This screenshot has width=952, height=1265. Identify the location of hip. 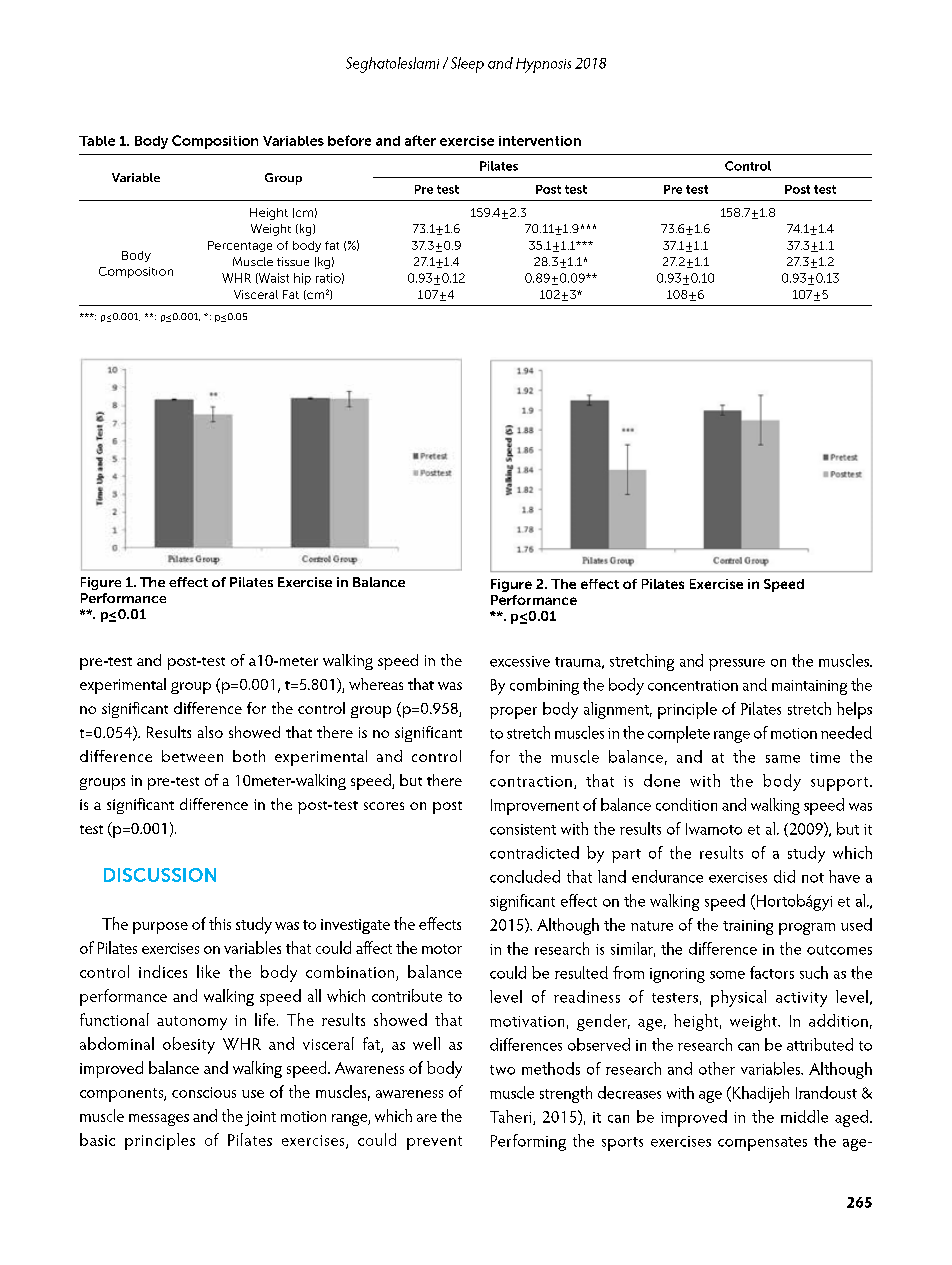
(302, 279).
